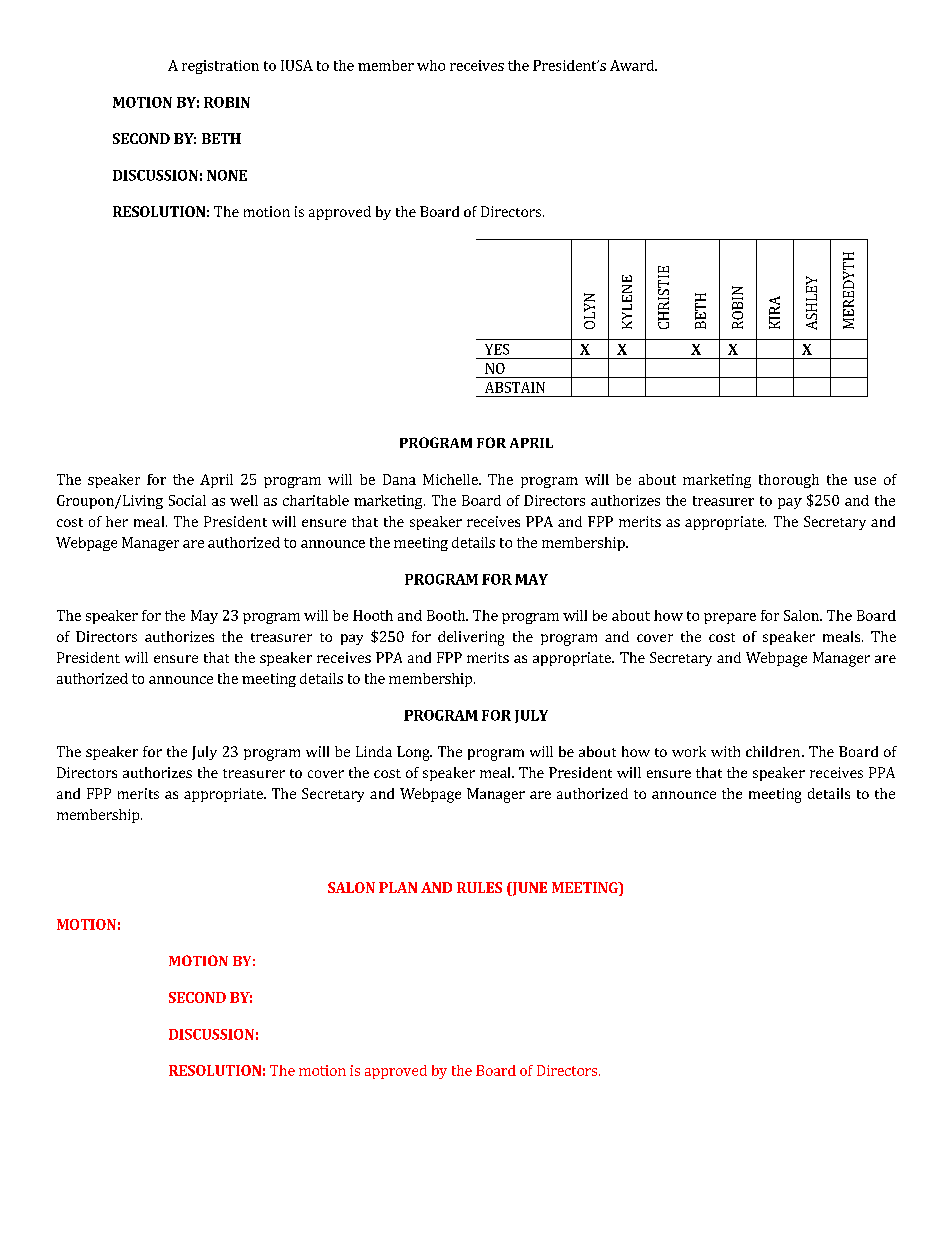  What do you see at coordinates (220, 67) in the page?
I see `registration` at bounding box center [220, 67].
